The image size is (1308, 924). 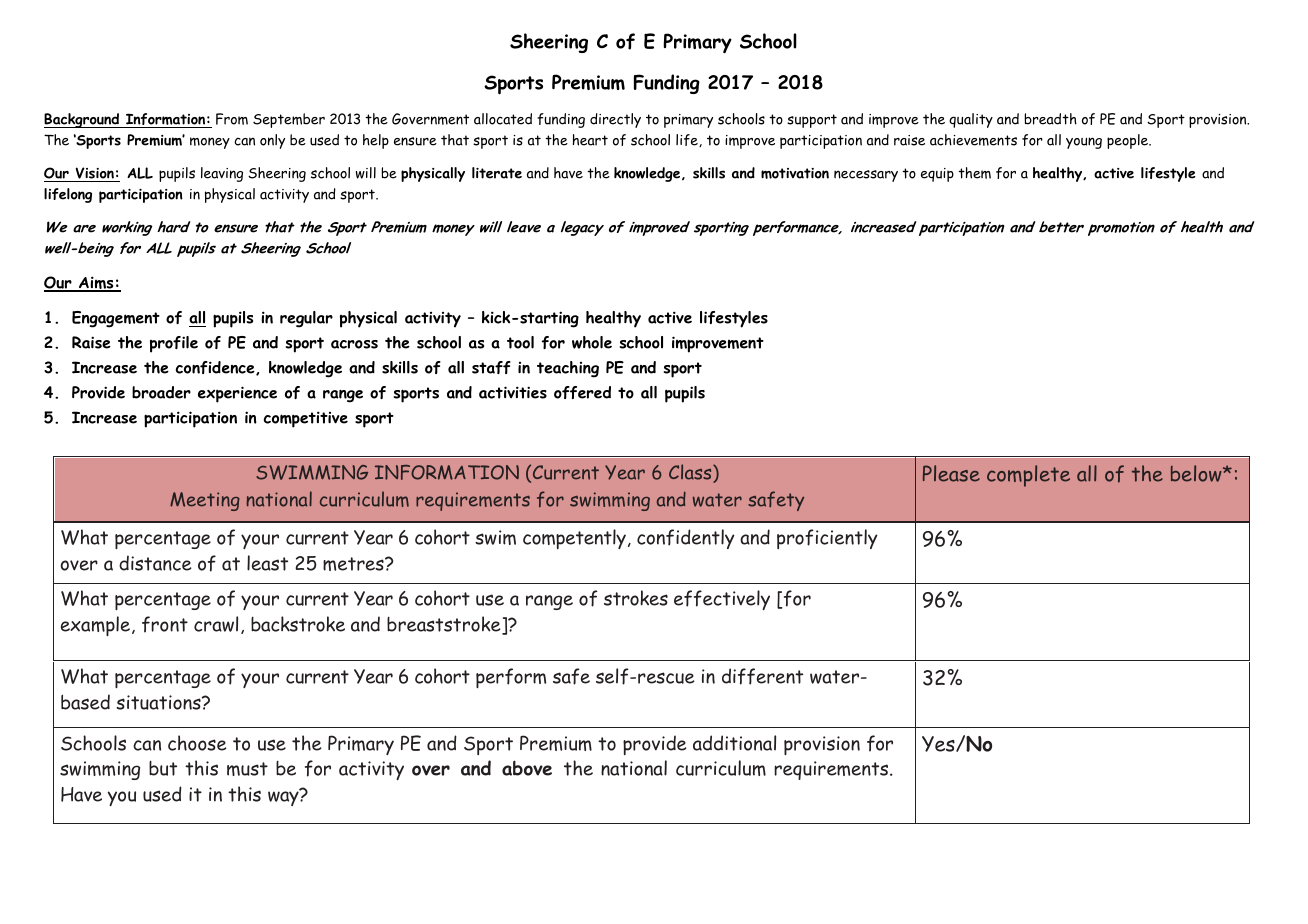 What do you see at coordinates (1028, 476) in the screenshot?
I see `complete` at bounding box center [1028, 476].
